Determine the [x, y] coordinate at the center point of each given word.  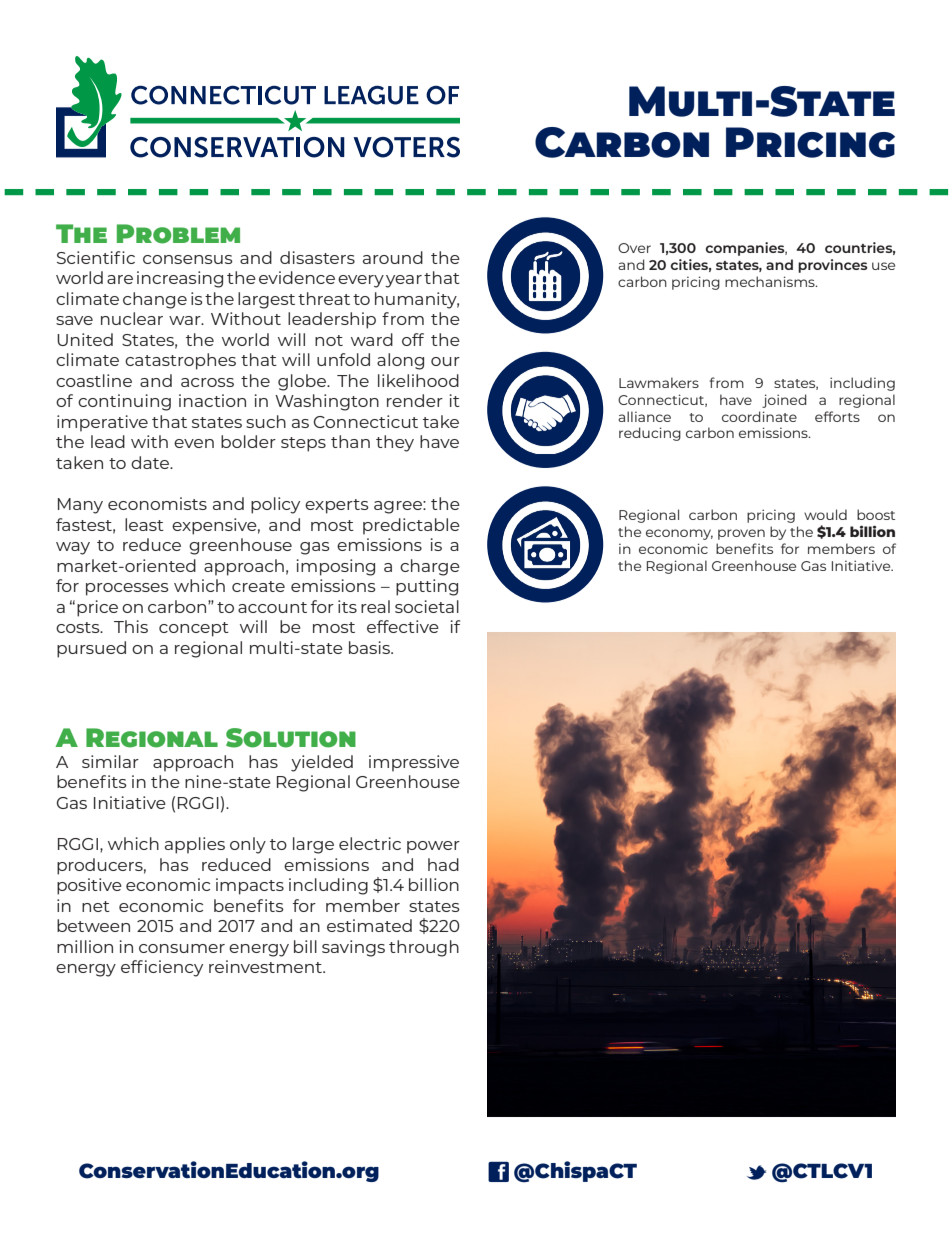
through [424, 948]
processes [127, 589]
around [393, 257]
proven [741, 534]
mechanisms [771, 281]
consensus [188, 259]
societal [427, 606]
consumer [182, 948]
